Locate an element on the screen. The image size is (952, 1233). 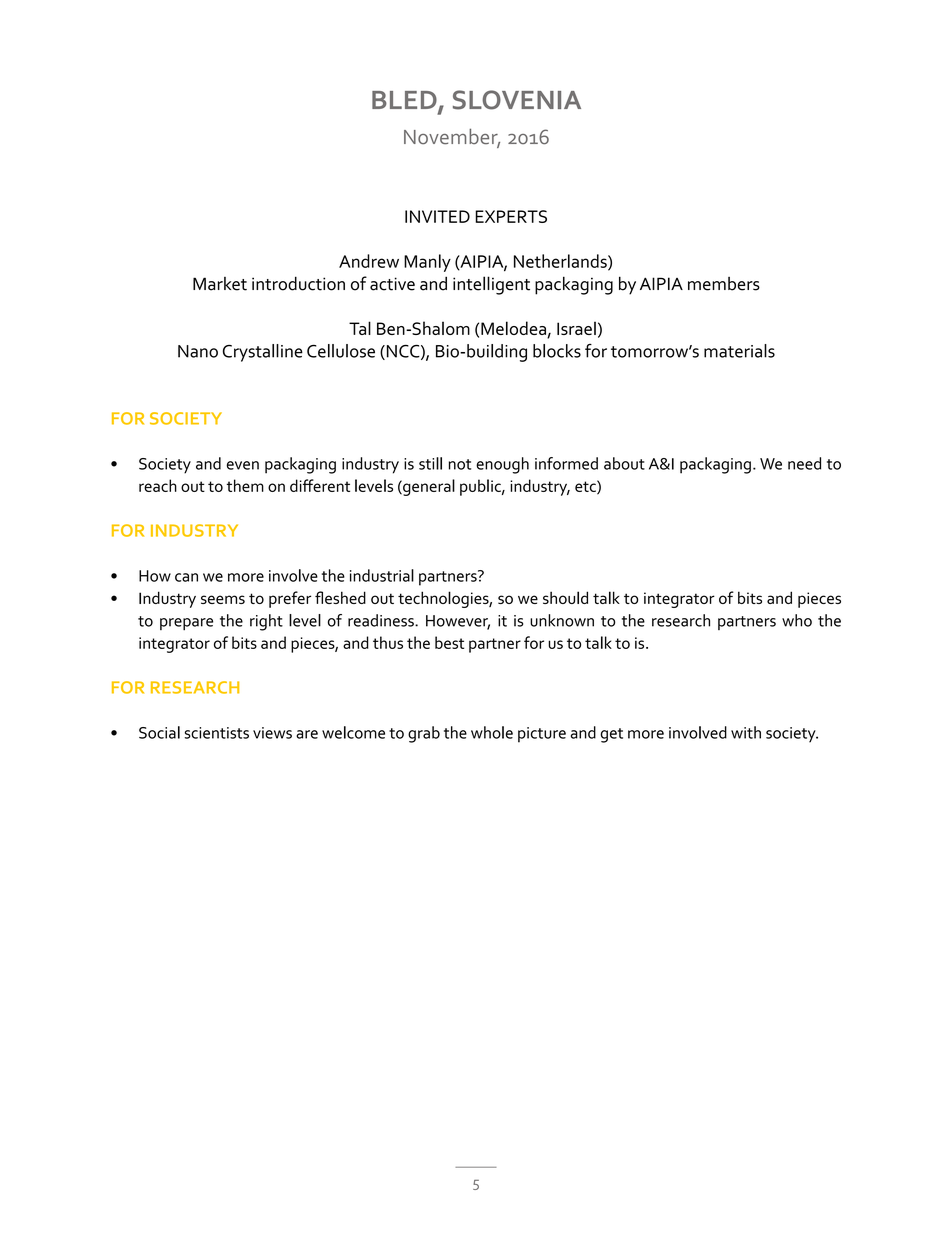
even is located at coordinates (243, 465).
